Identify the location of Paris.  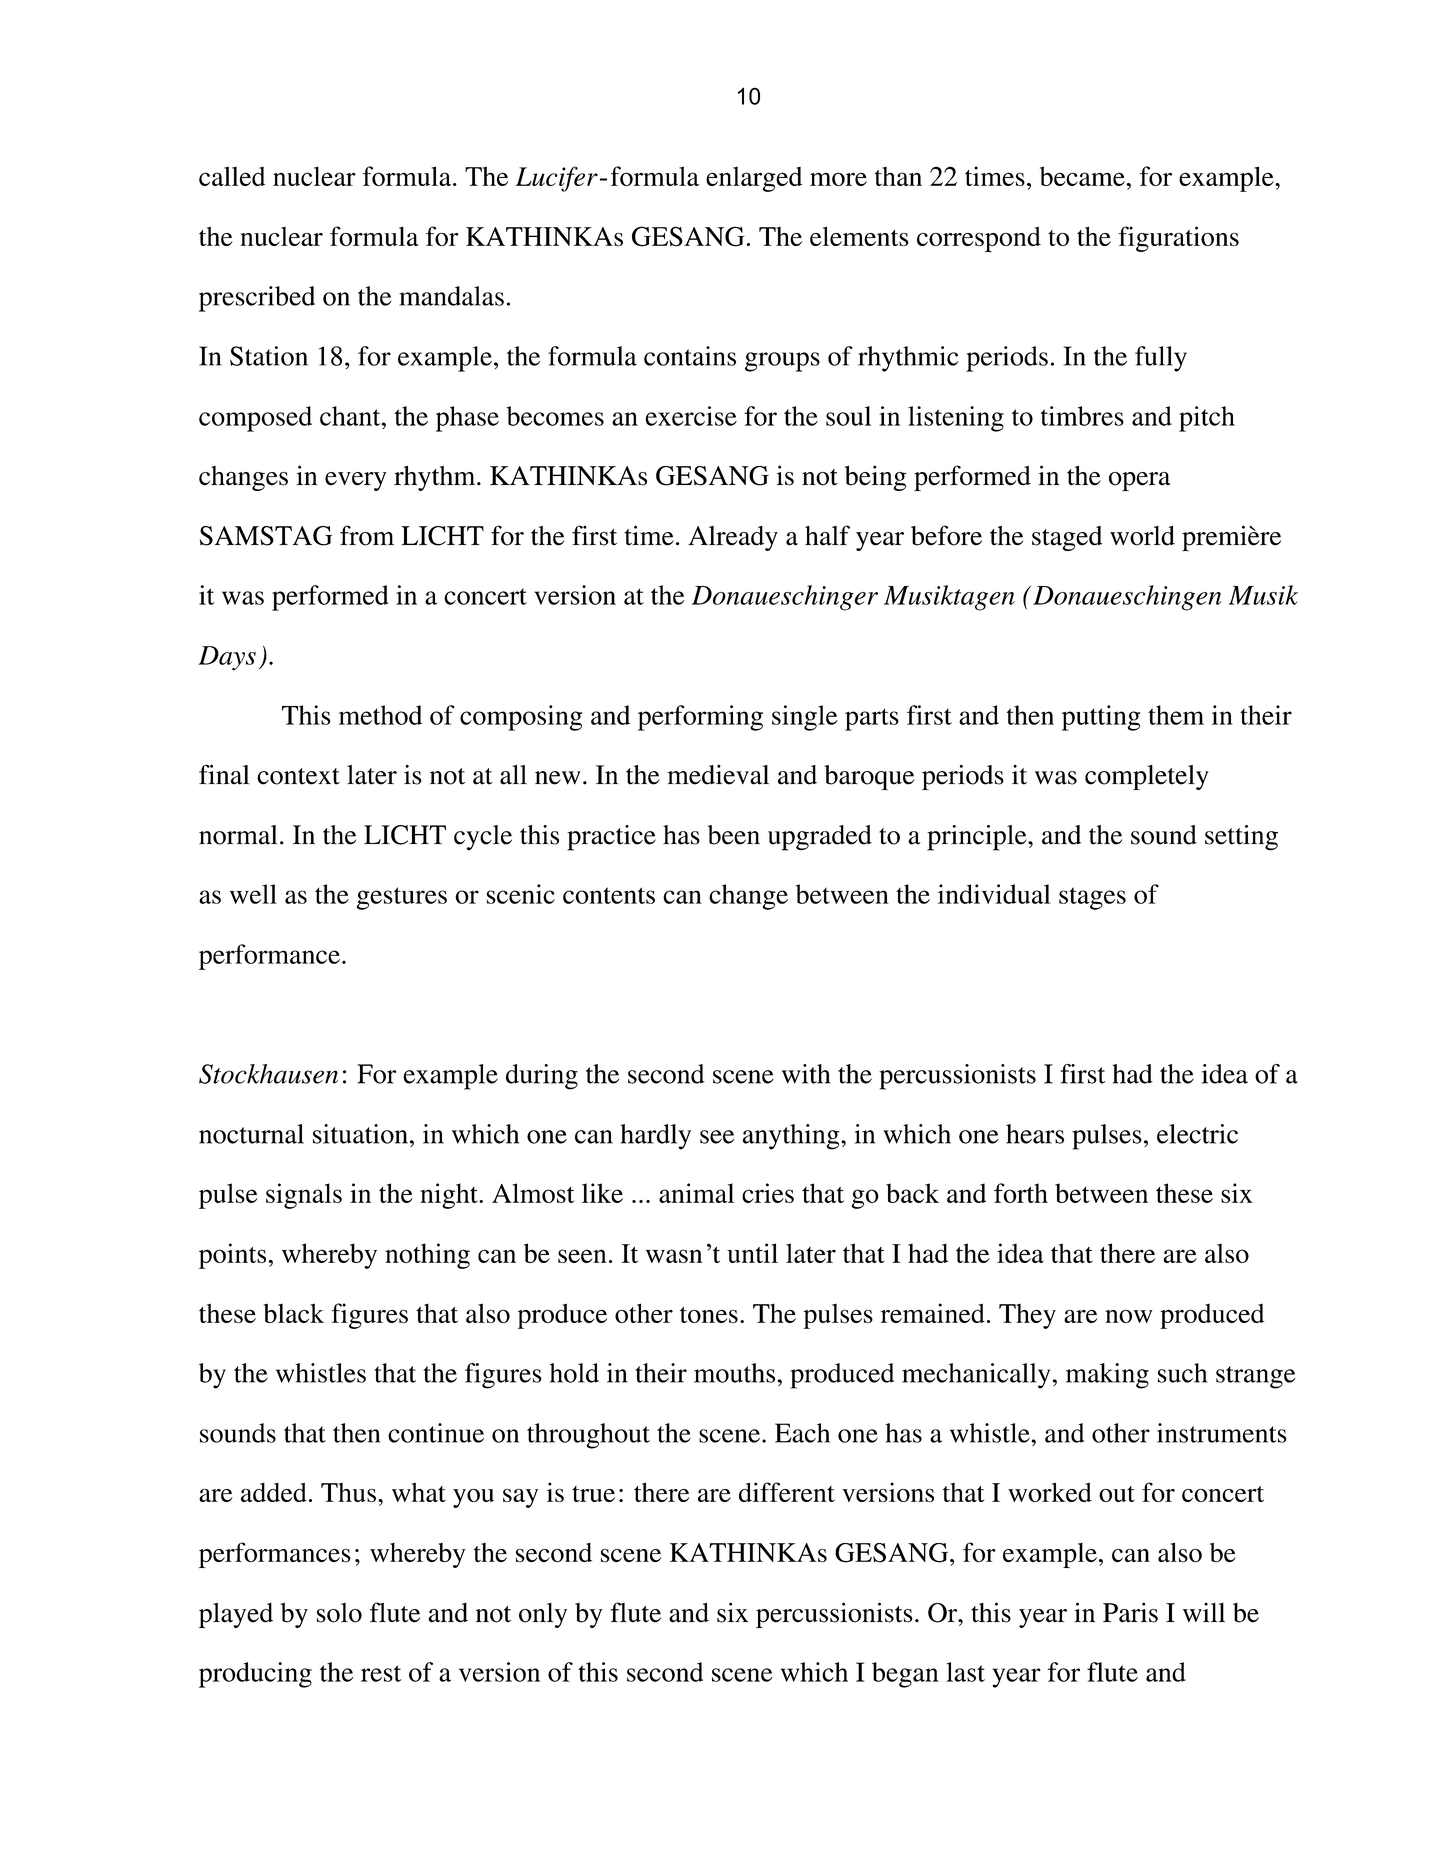
(1130, 1612).
